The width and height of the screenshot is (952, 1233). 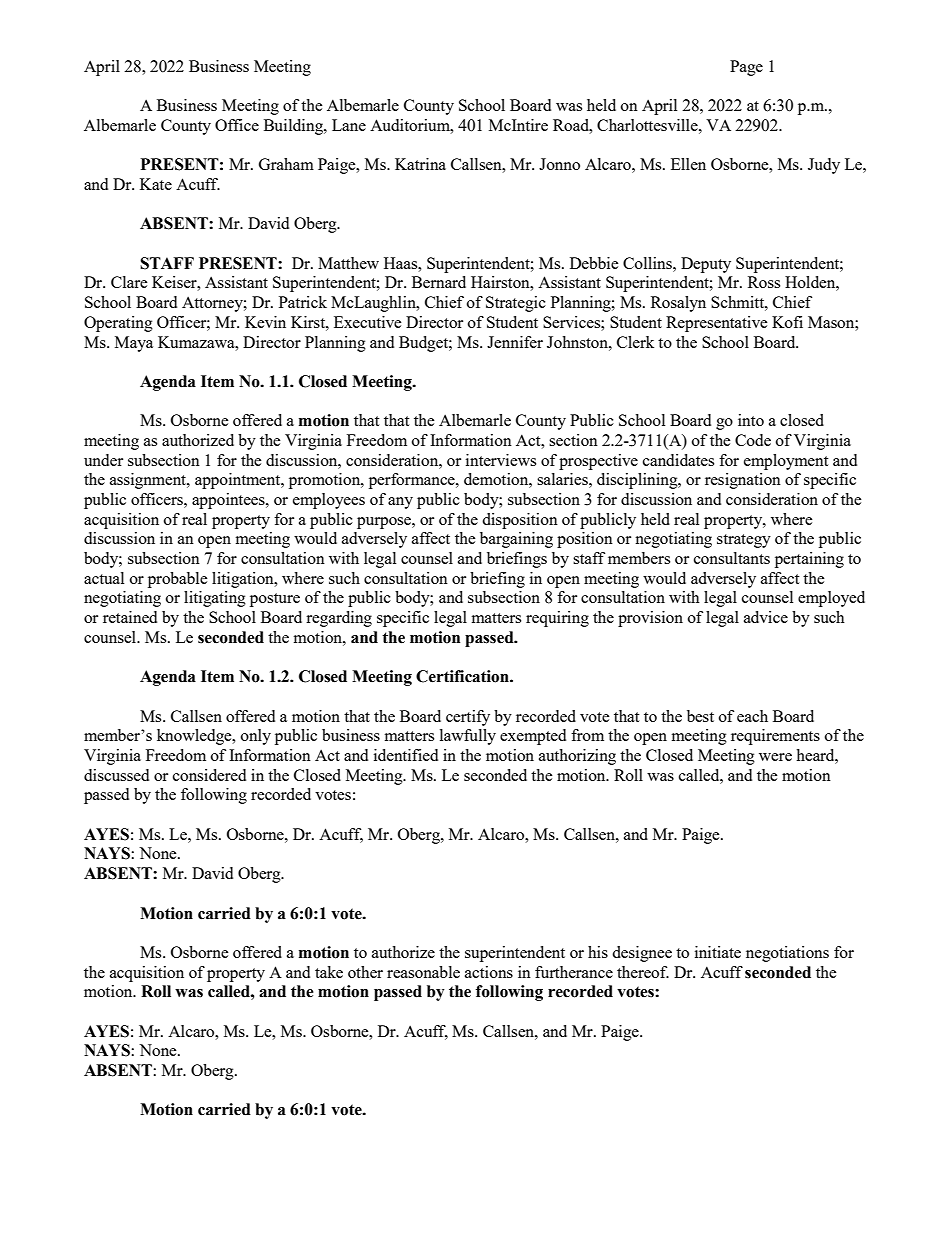 I want to click on considered, so click(x=209, y=775).
